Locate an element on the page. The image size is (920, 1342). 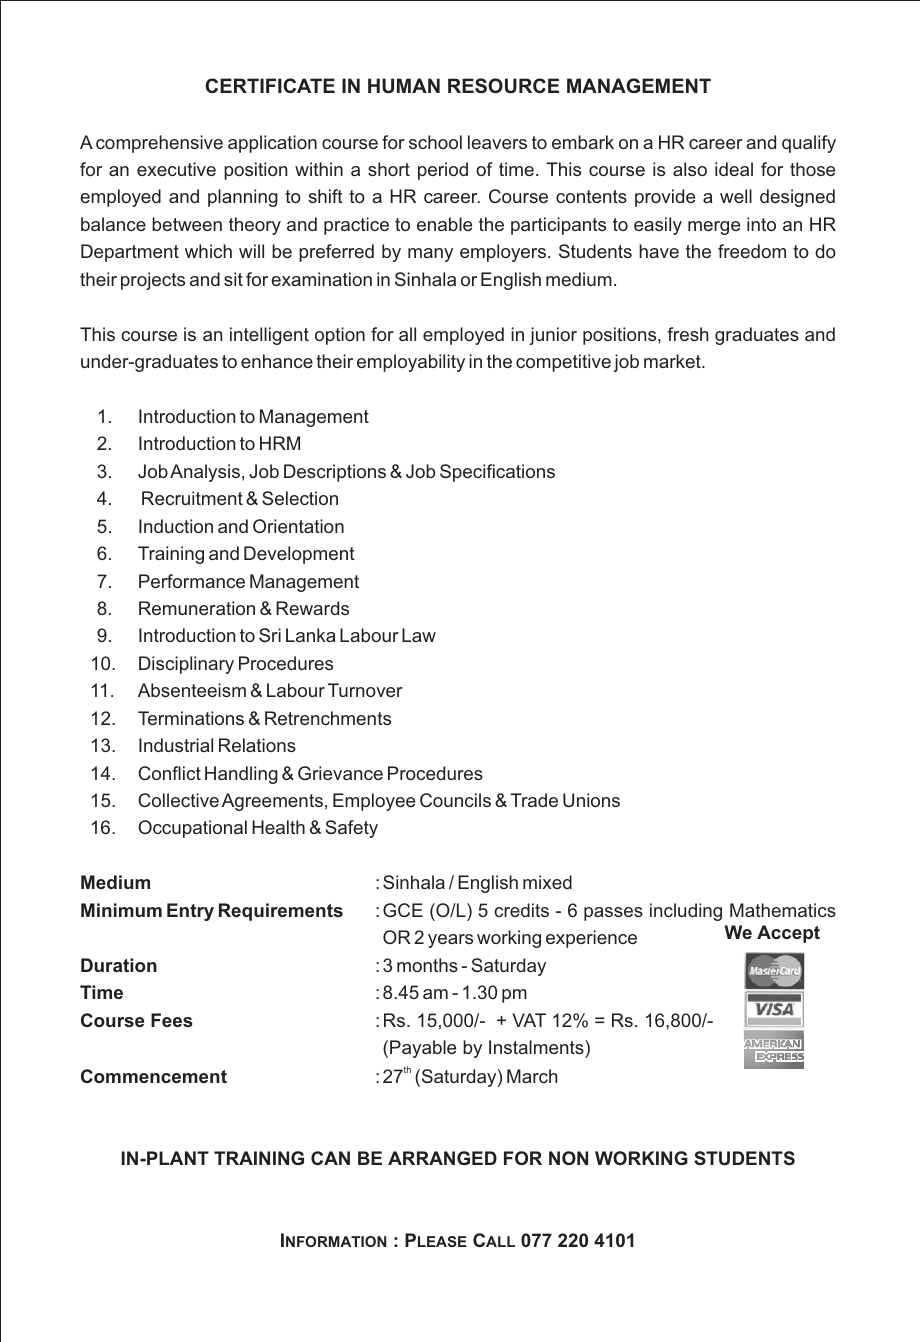
NON is located at coordinates (568, 1158).
